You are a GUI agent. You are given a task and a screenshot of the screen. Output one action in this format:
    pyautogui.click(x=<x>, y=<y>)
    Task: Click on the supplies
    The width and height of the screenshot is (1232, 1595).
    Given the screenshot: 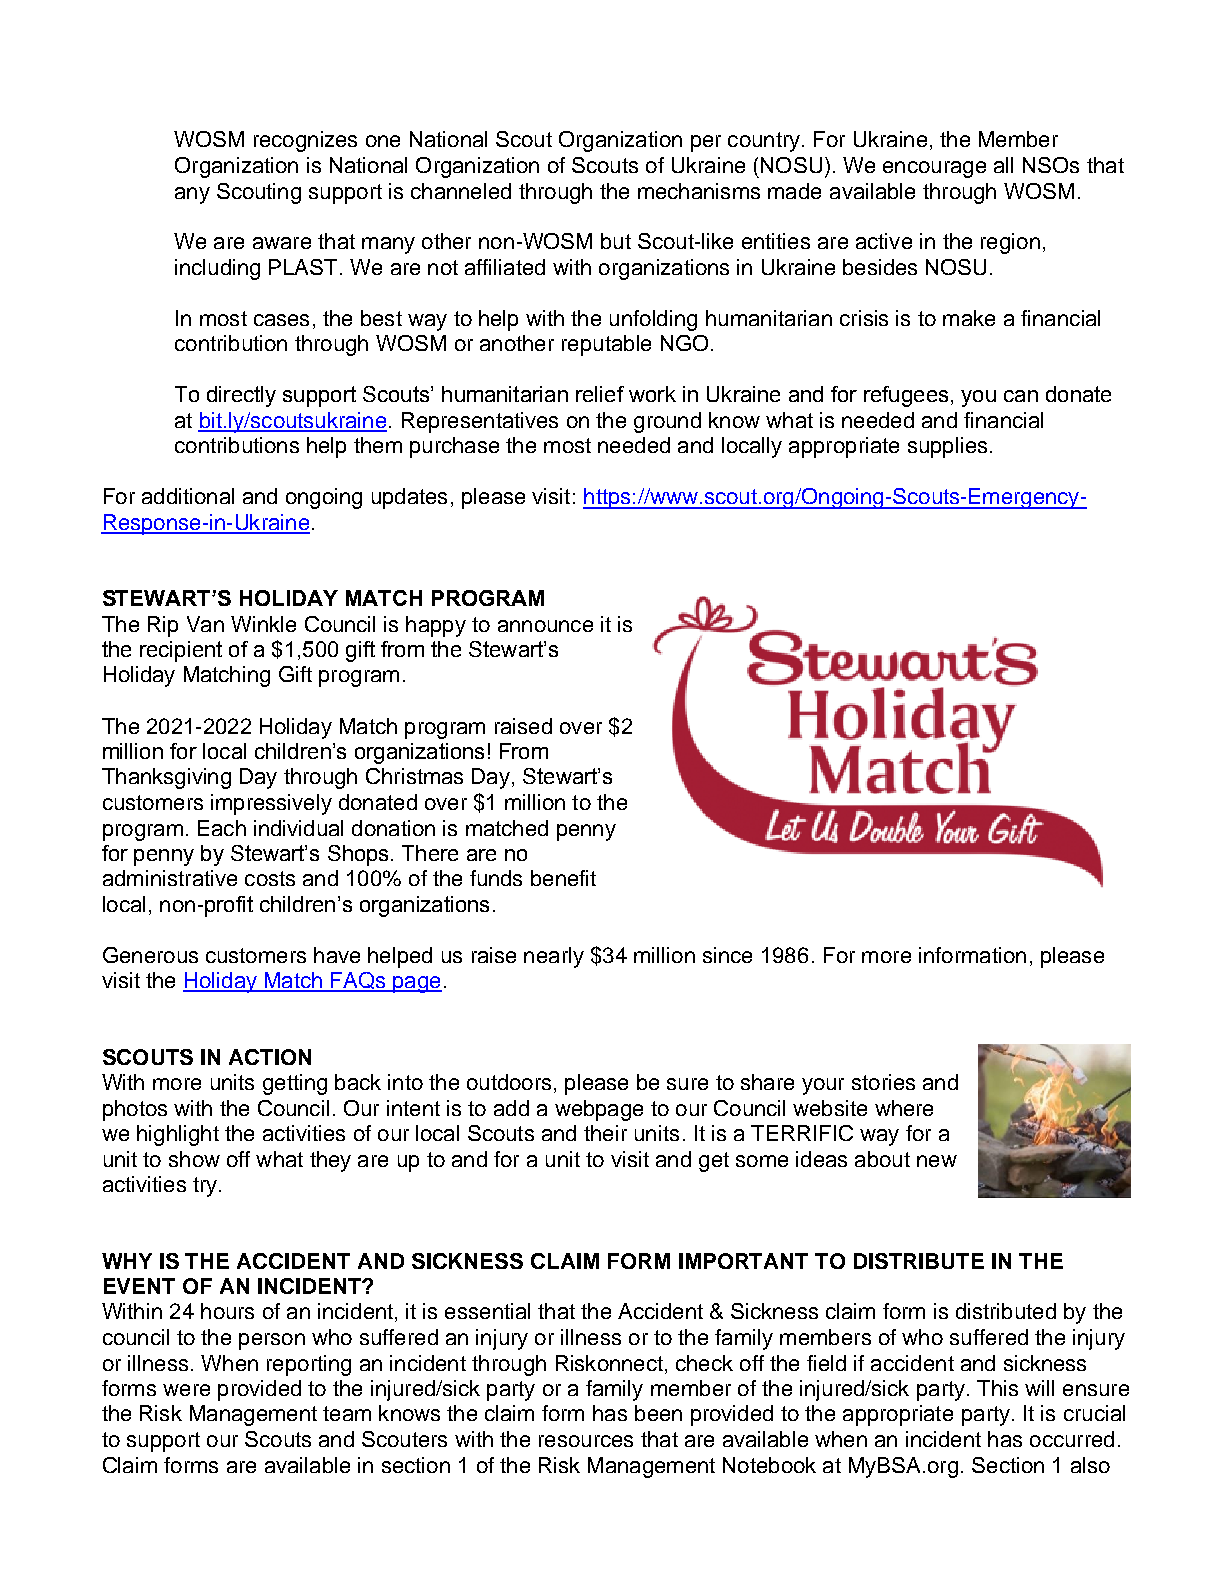 What is the action you would take?
    pyautogui.click(x=947, y=447)
